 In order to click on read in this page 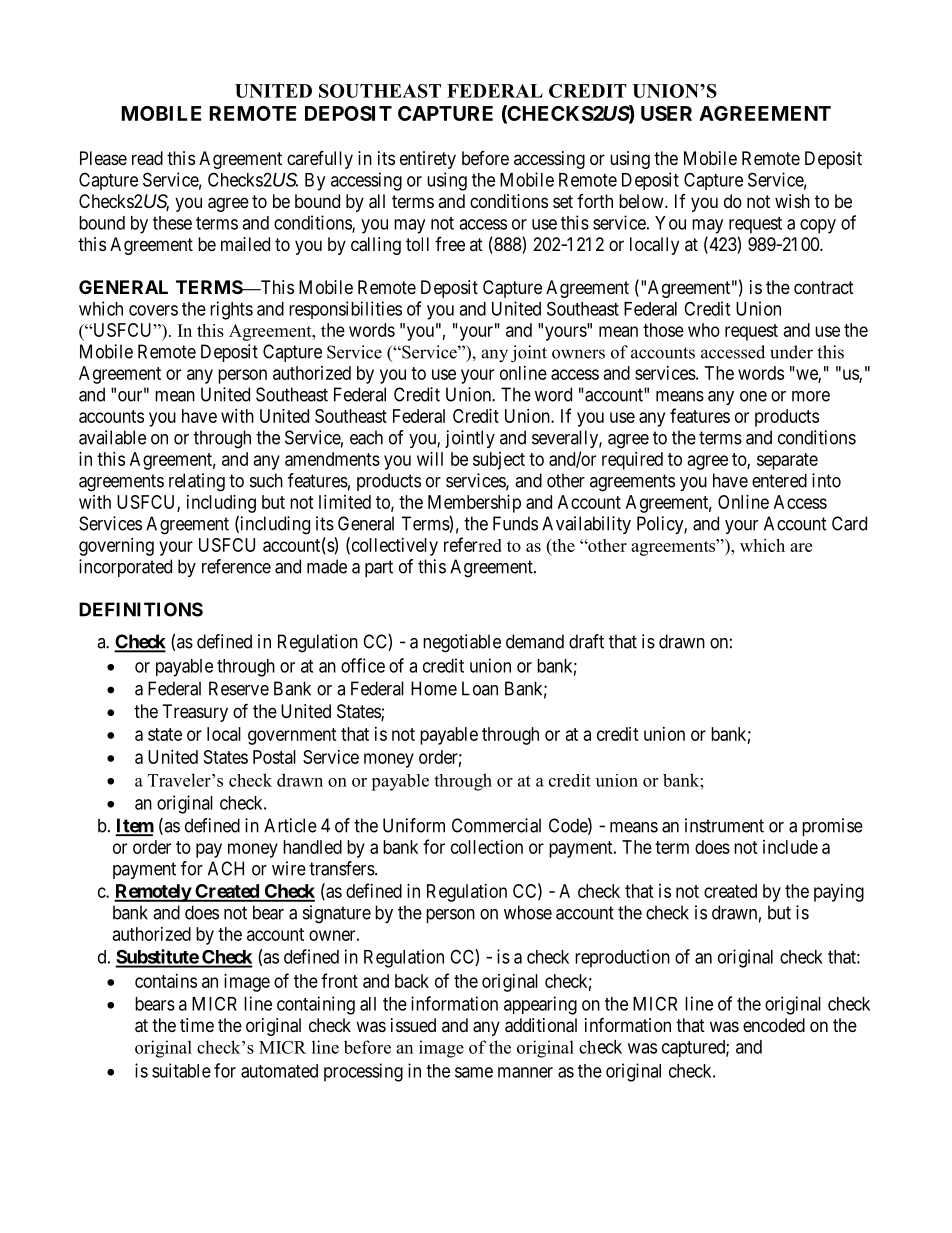, I will do `click(147, 158)`.
